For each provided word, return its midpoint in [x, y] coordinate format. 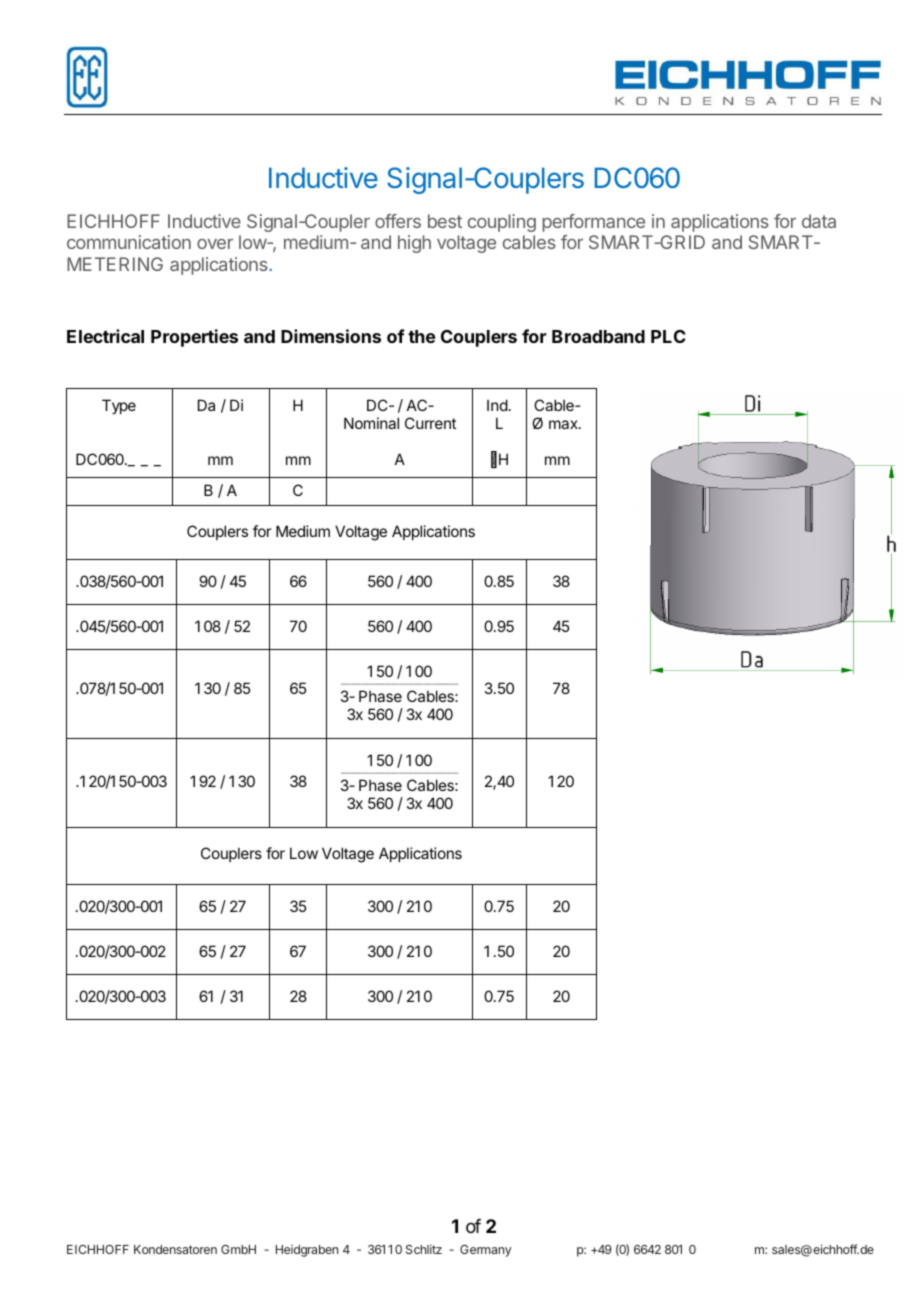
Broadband [598, 336]
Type [119, 406]
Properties [194, 338]
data [819, 221]
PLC [668, 336]
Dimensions [331, 336]
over [215, 243]
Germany [486, 1251]
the [421, 336]
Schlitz [424, 1249]
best [445, 221]
